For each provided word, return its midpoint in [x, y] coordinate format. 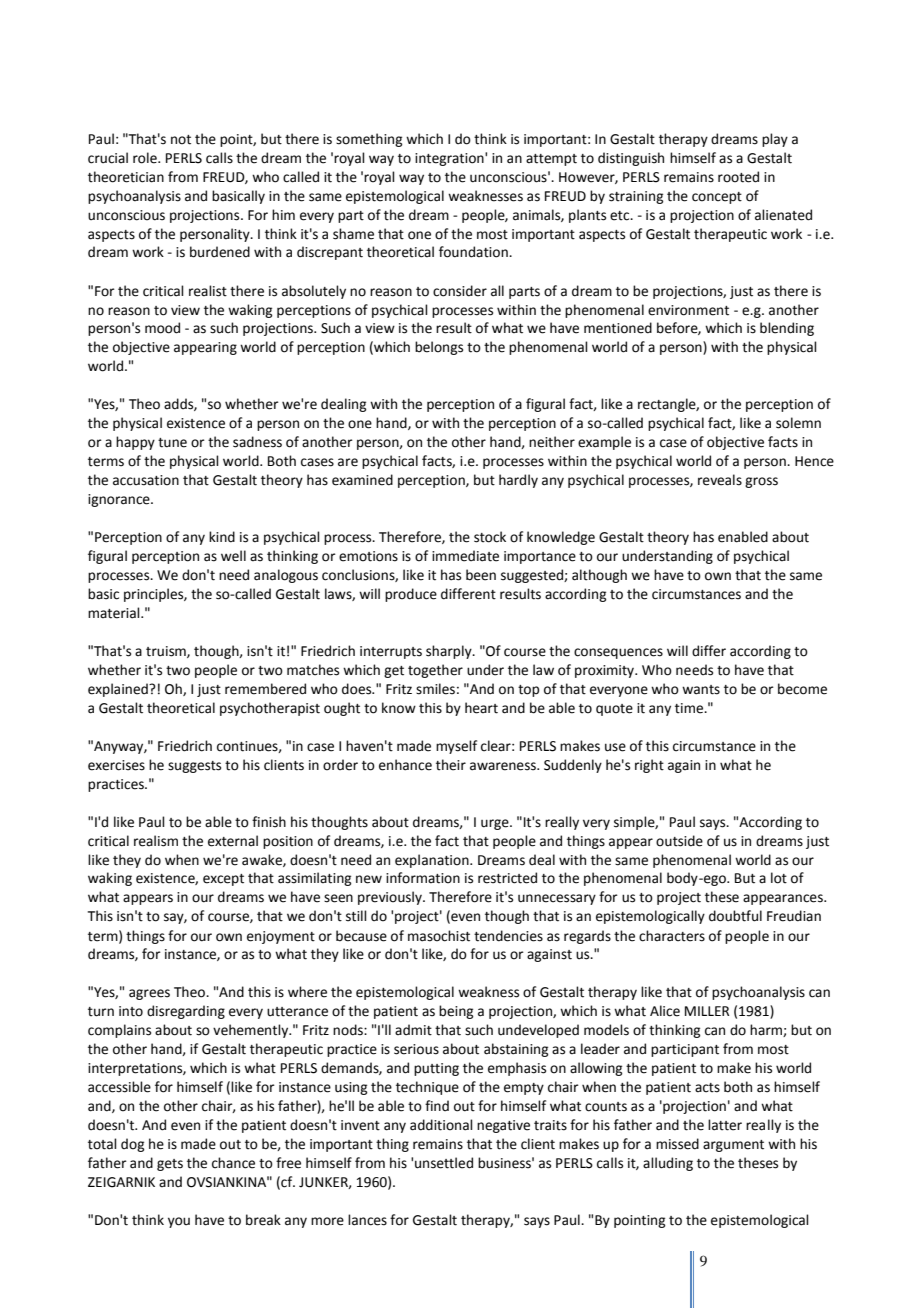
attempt [551, 160]
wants [701, 690]
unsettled [444, 1163]
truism [167, 652]
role [146, 158]
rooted [738, 177]
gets [170, 1165]
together [435, 671]
